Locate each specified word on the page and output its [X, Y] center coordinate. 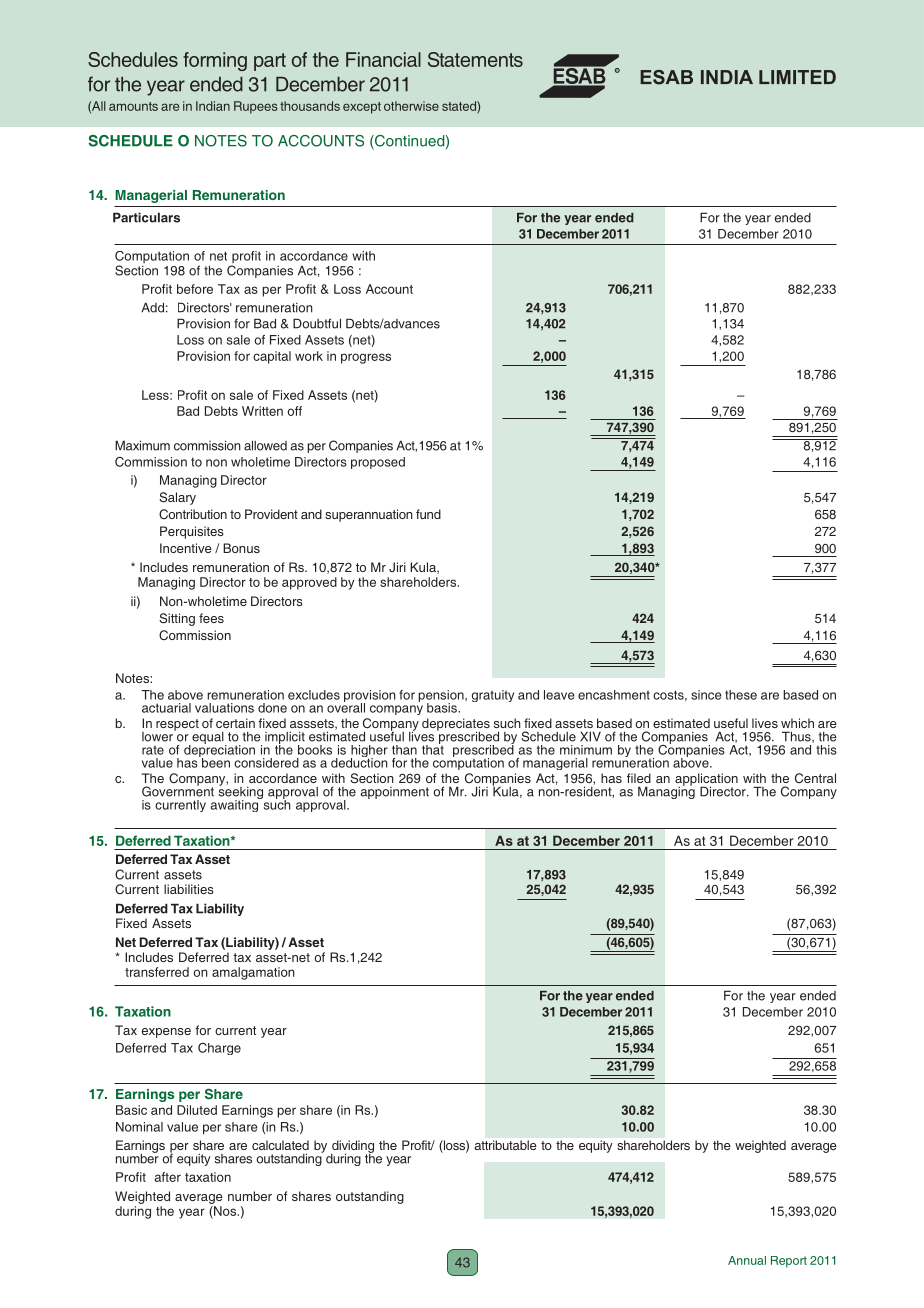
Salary [177, 498]
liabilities [189, 889]
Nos [225, 1211]
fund [428, 514]
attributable [505, 1145]
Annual [747, 1260]
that [433, 748]
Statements [475, 59]
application [706, 780]
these [741, 695]
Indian [213, 106]
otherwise [411, 106]
